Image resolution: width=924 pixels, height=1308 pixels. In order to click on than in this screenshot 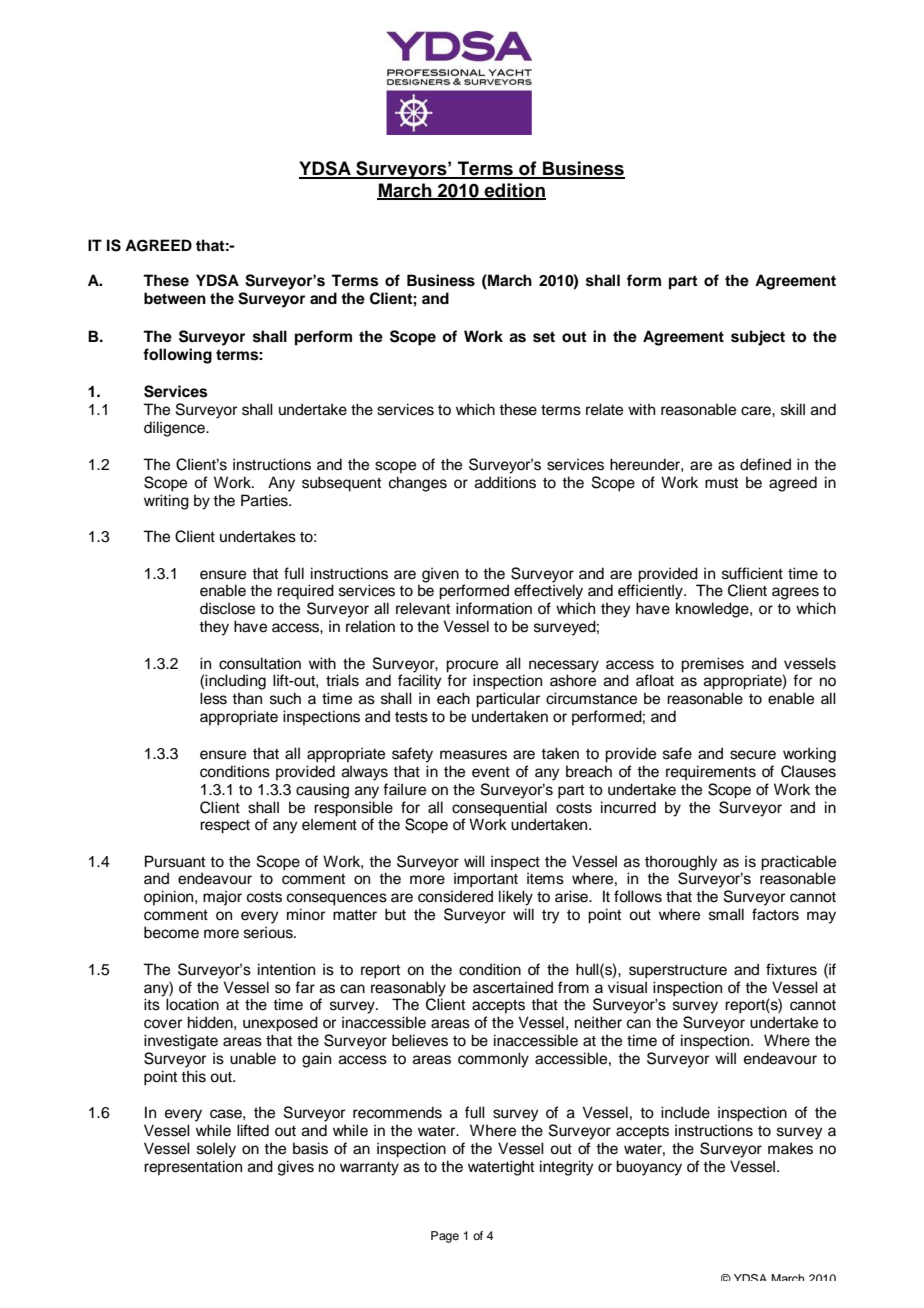, I will do `click(247, 698)`.
